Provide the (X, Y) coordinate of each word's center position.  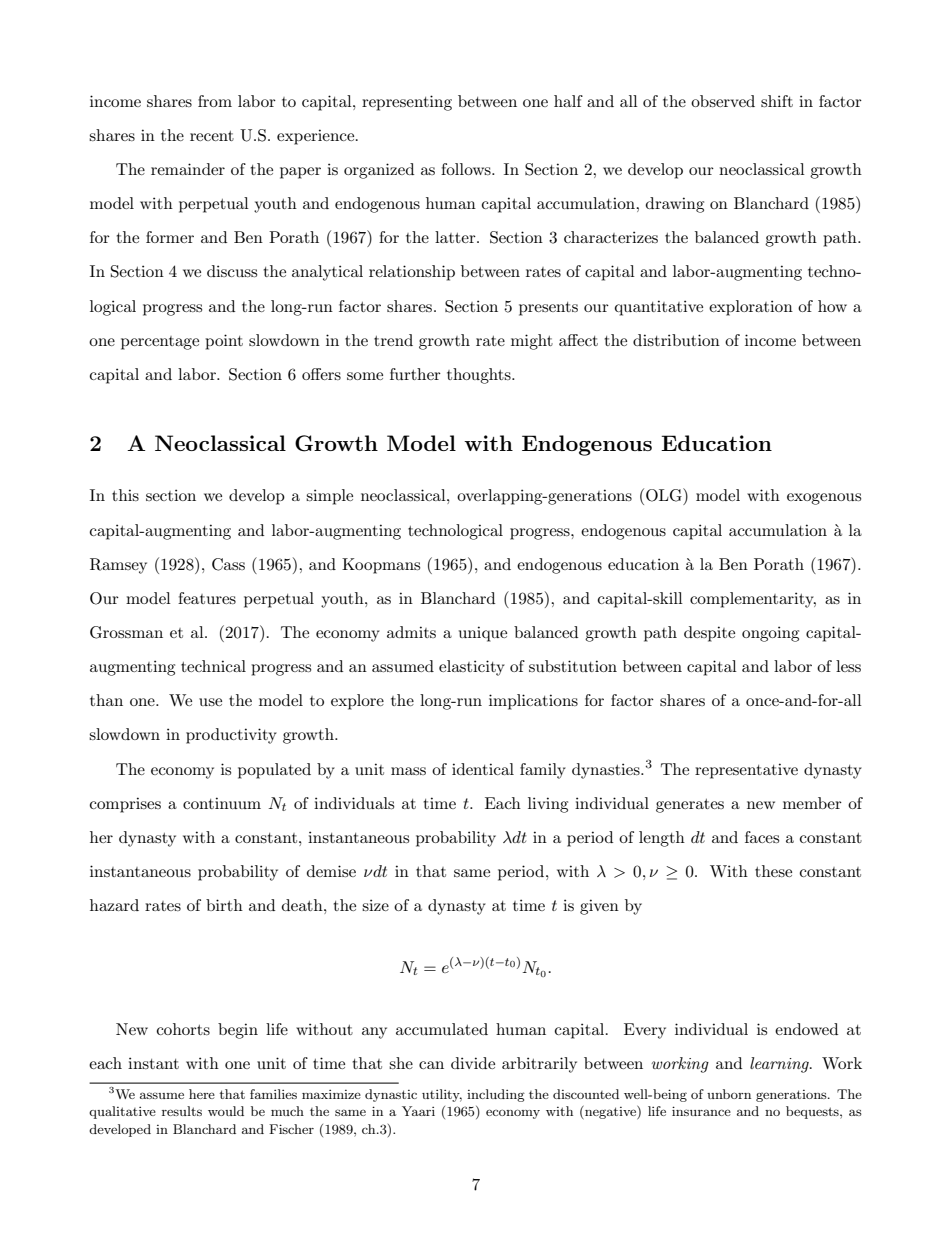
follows (467, 169)
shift (777, 101)
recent (212, 136)
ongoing (770, 634)
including (496, 1095)
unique (483, 634)
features (207, 598)
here (202, 1094)
